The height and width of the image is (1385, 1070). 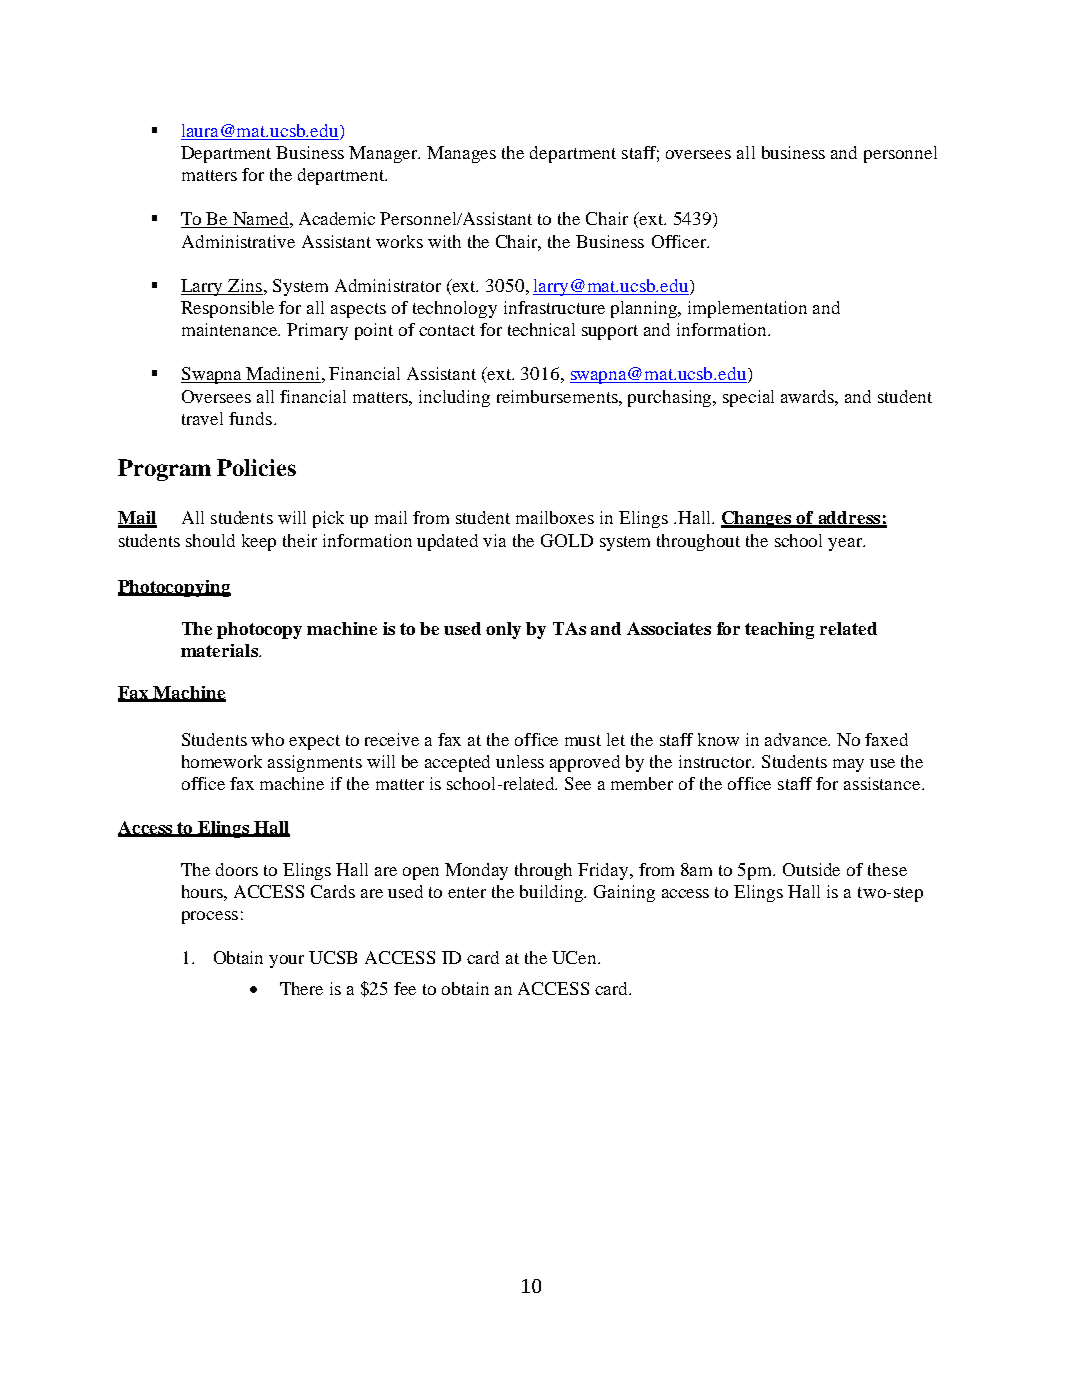 What do you see at coordinates (846, 544) in the image?
I see `year` at bounding box center [846, 544].
